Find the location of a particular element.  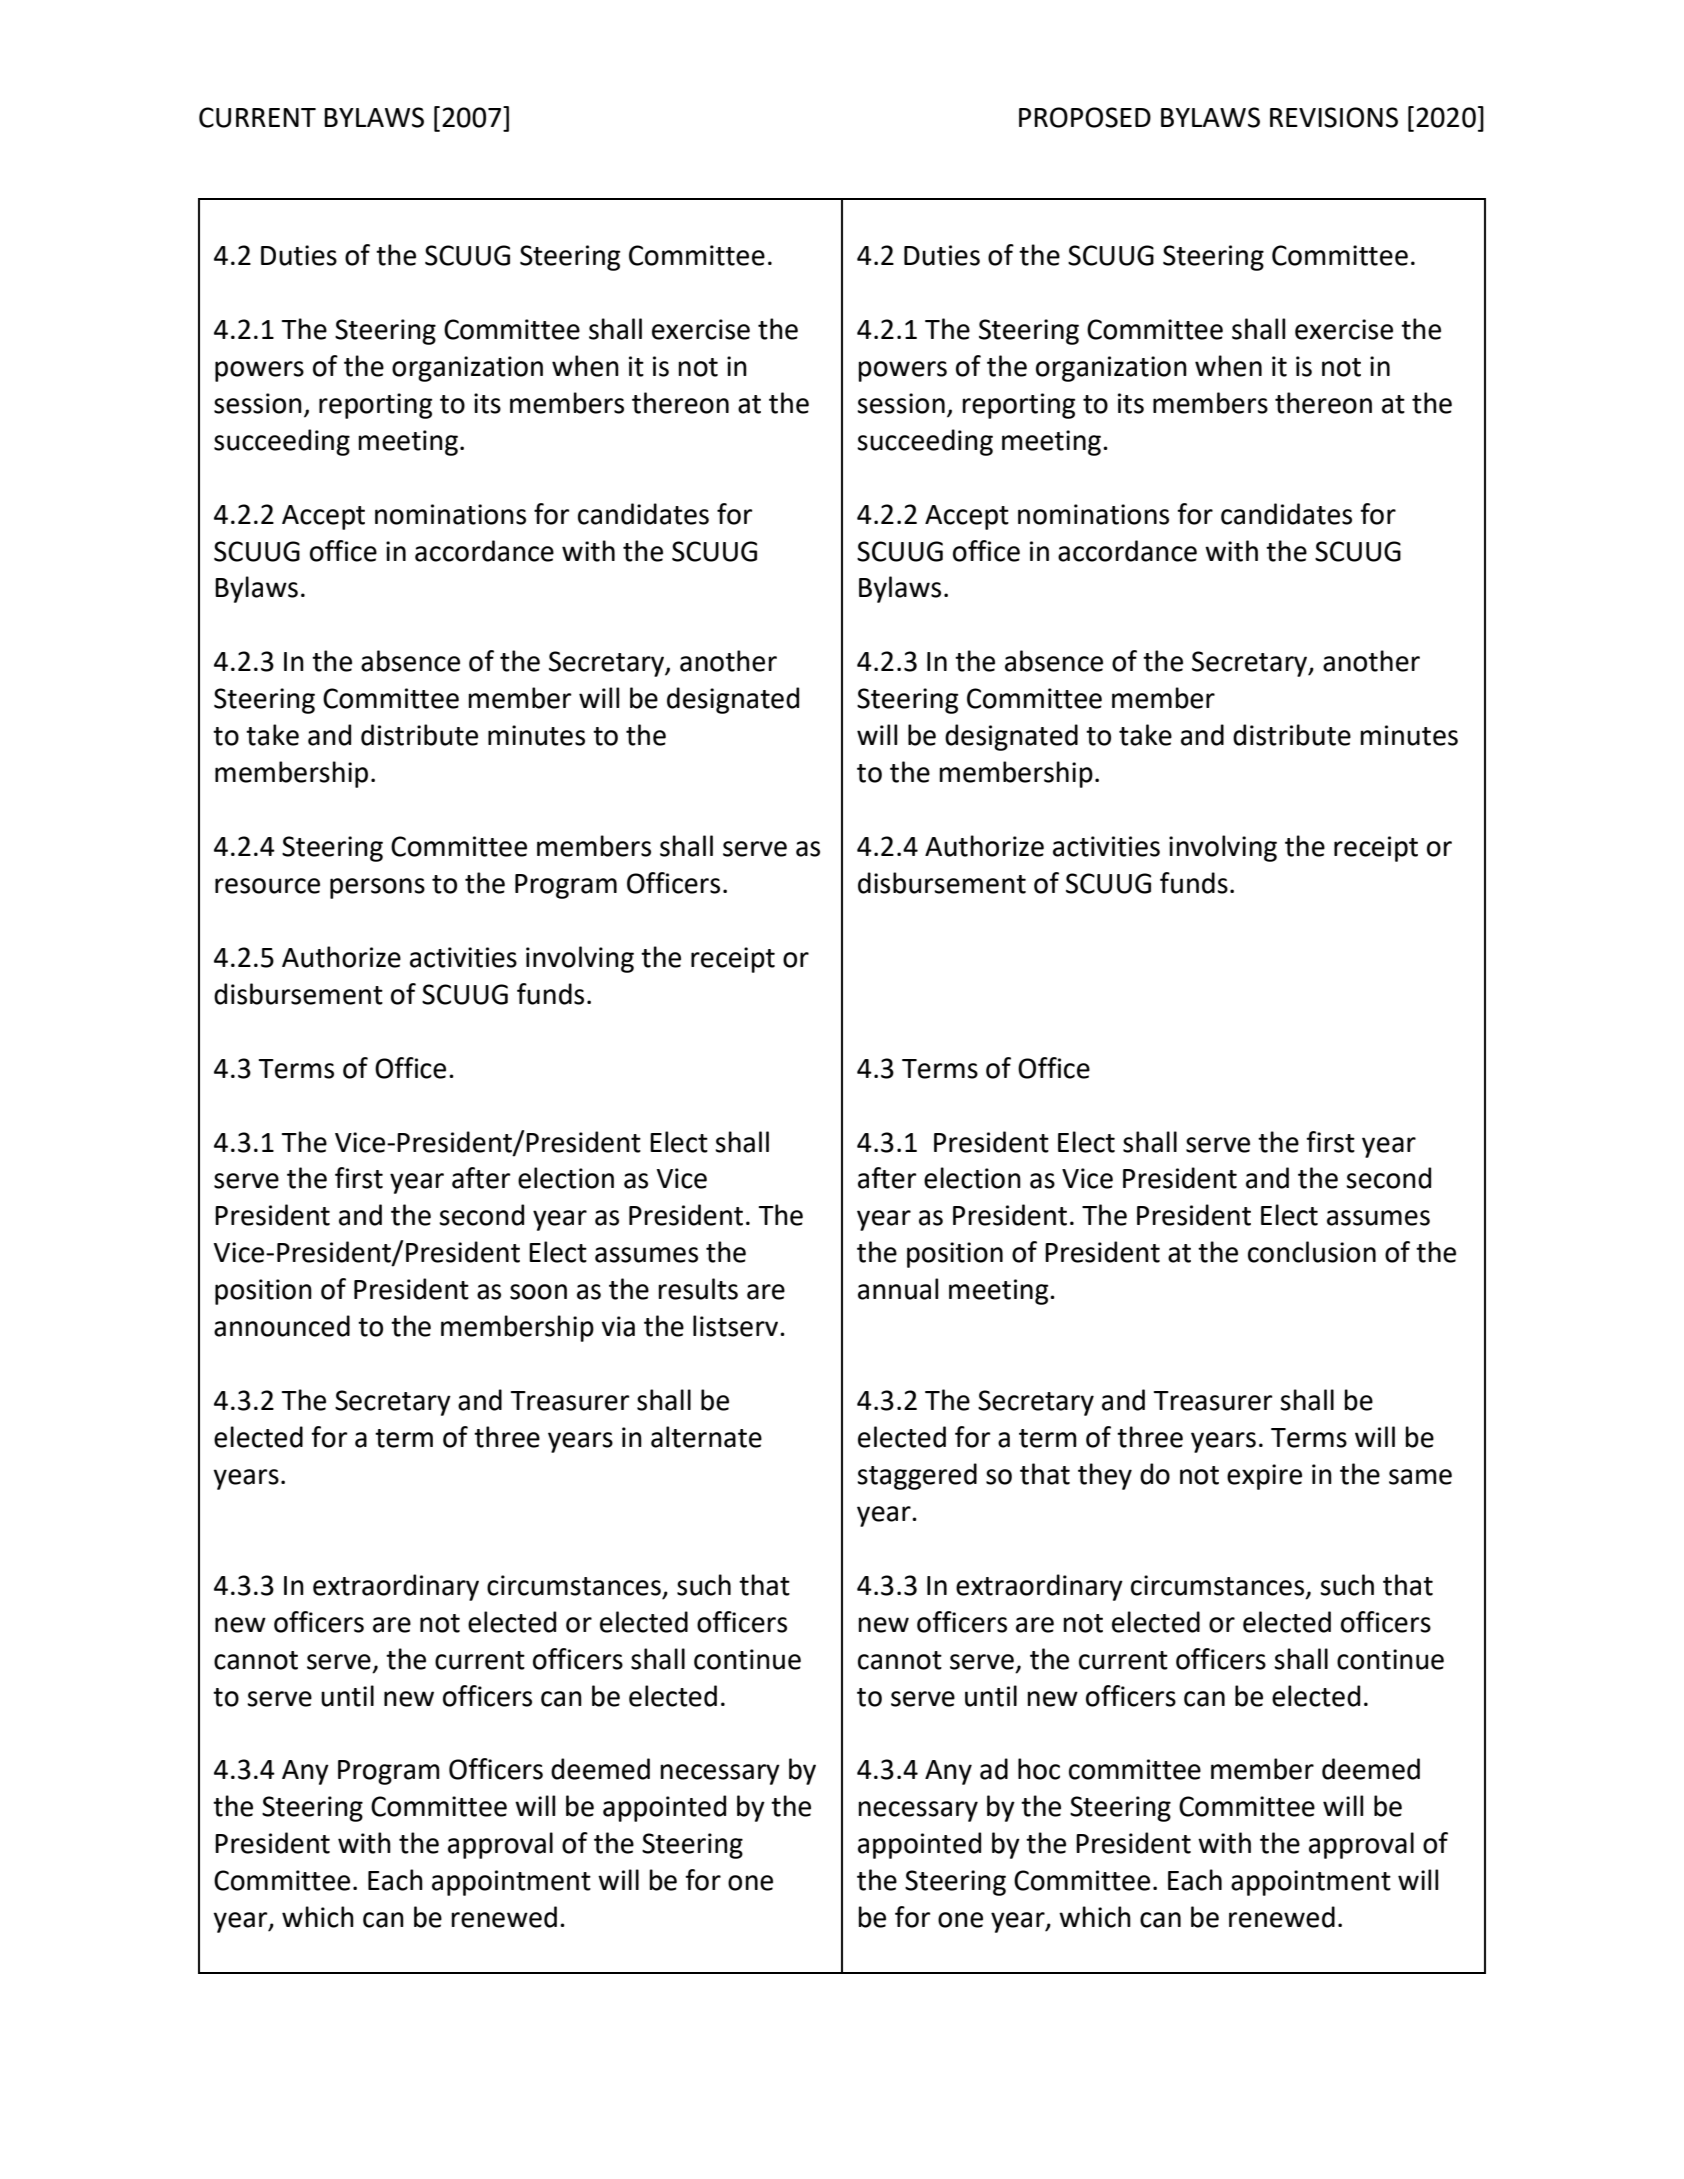

persons is located at coordinates (377, 888).
